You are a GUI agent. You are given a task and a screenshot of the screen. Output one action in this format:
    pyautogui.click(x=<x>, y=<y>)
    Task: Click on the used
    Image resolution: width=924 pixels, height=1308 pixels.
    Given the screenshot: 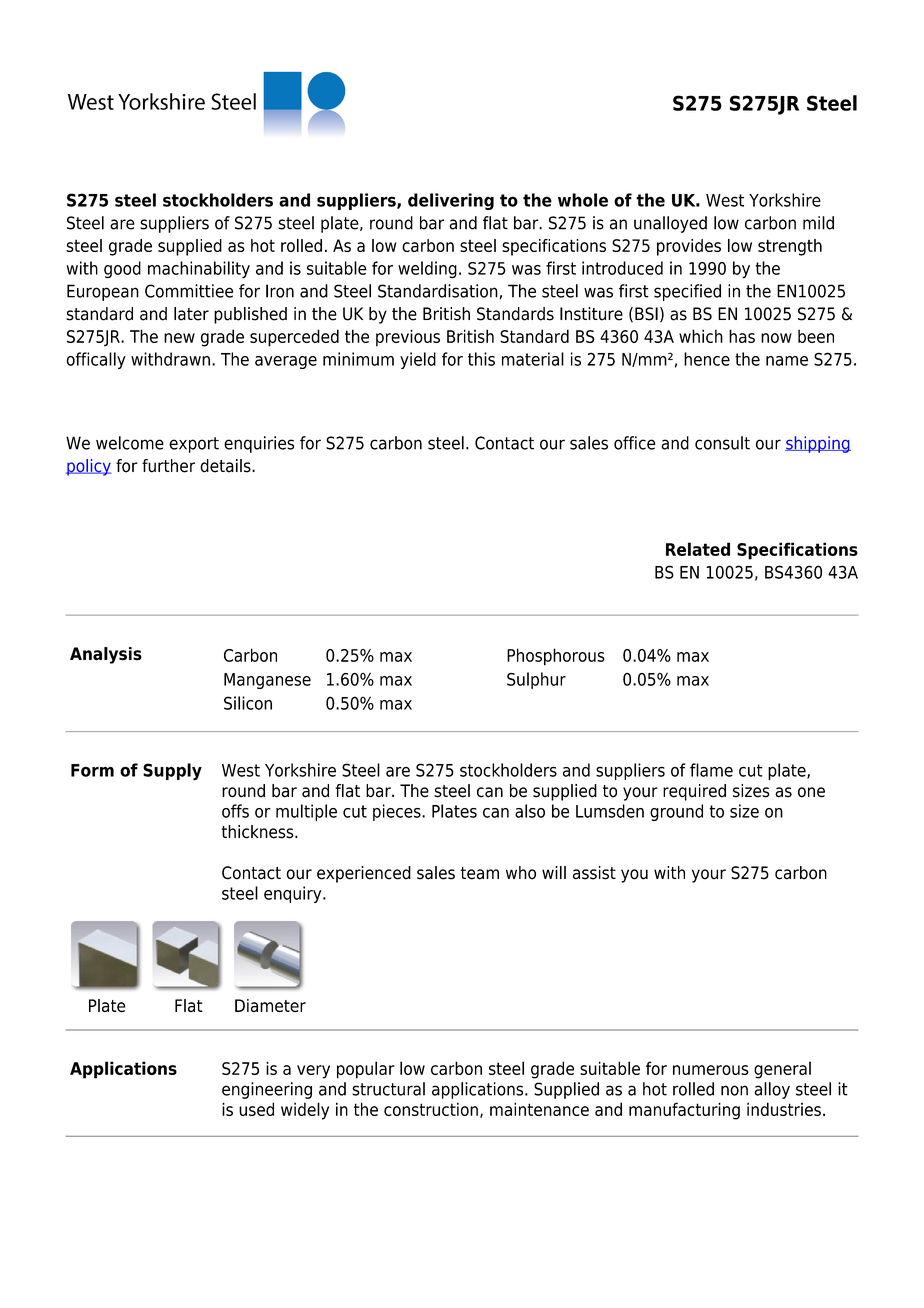 What is the action you would take?
    pyautogui.click(x=256, y=1109)
